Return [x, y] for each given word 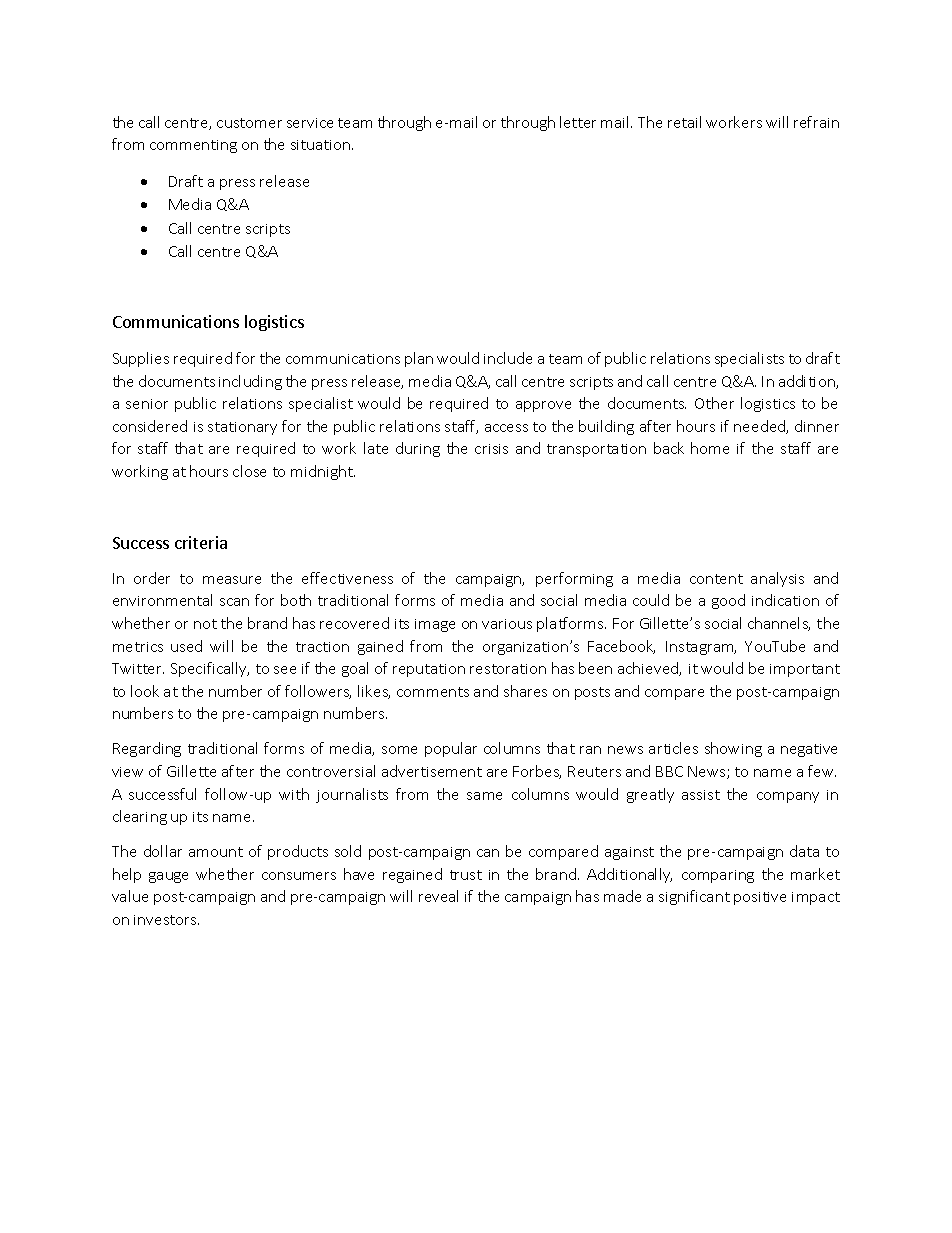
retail [684, 122]
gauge [168, 877]
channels [779, 624]
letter [578, 122]
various [507, 624]
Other [714, 403]
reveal [438, 896]
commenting [193, 146]
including [250, 382]
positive [760, 898]
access [506, 428]
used [186, 646]
